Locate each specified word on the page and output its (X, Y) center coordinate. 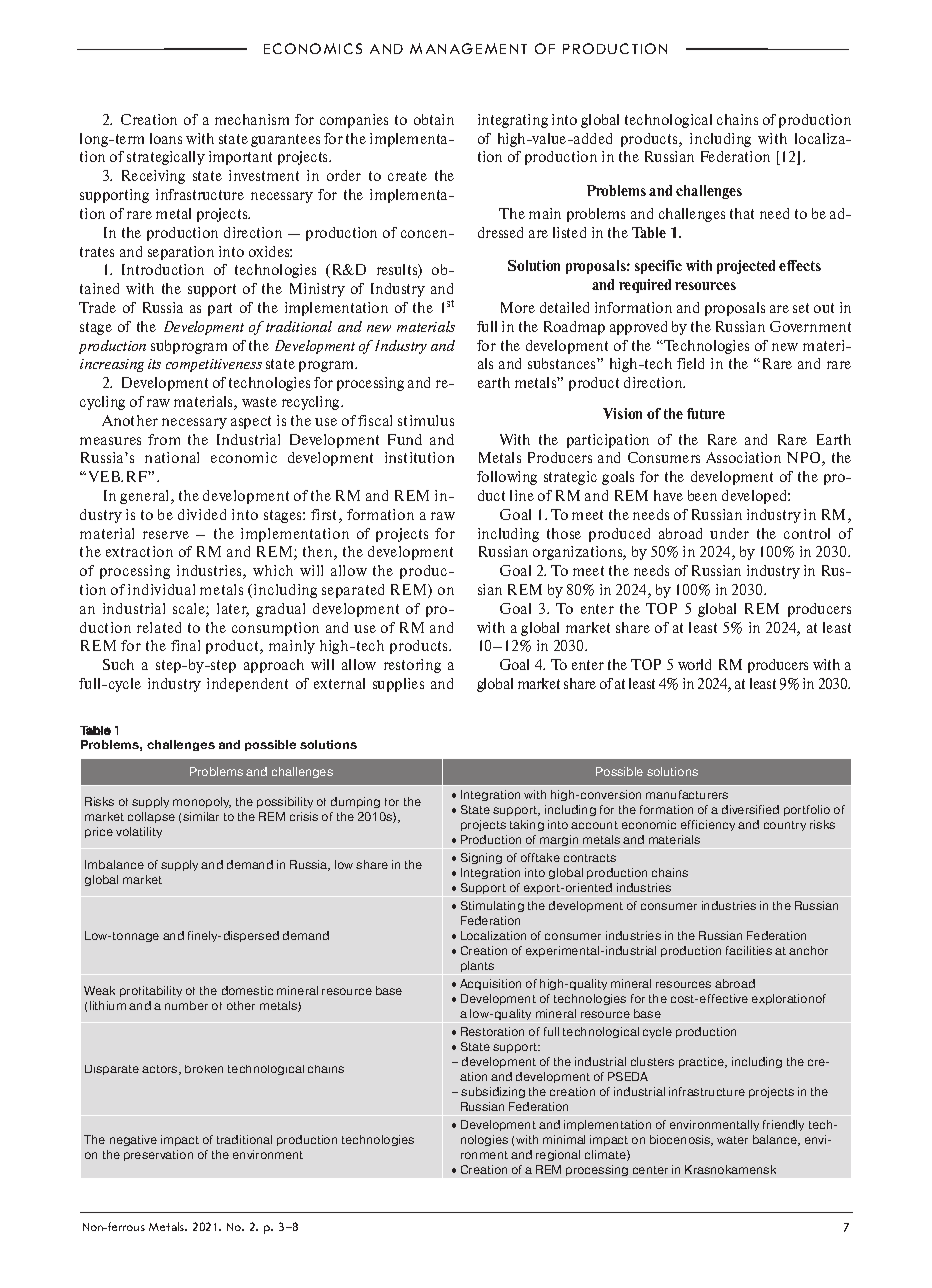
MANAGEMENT (468, 48)
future (706, 413)
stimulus (426, 420)
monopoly (202, 802)
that (742, 213)
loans (166, 138)
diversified (750, 809)
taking (527, 825)
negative (133, 1140)
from (164, 439)
